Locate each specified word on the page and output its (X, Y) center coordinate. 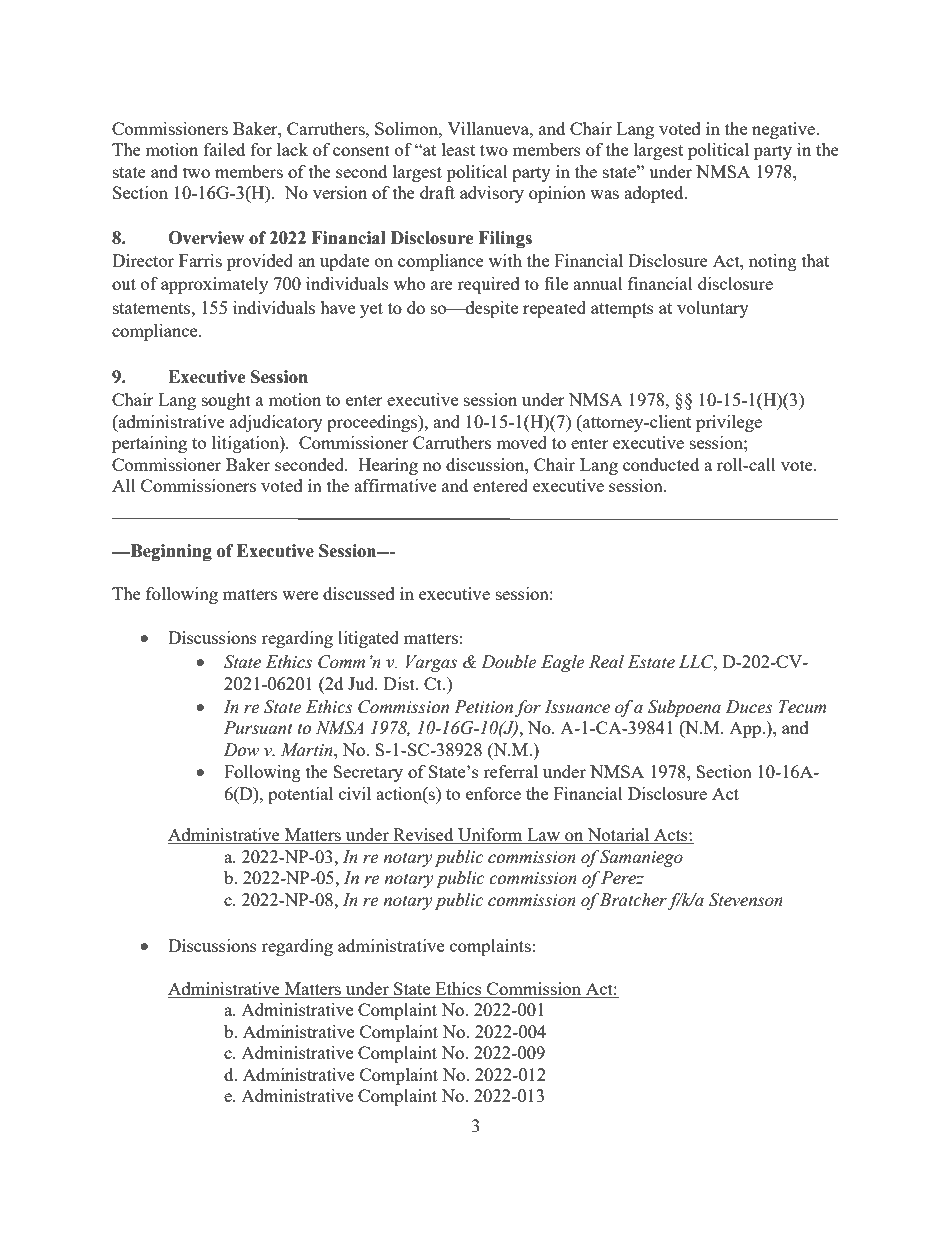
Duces (749, 707)
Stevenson (746, 900)
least (458, 149)
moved (521, 442)
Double (509, 662)
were (300, 595)
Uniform (490, 836)
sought (226, 401)
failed (224, 149)
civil (355, 793)
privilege (729, 423)
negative (784, 130)
